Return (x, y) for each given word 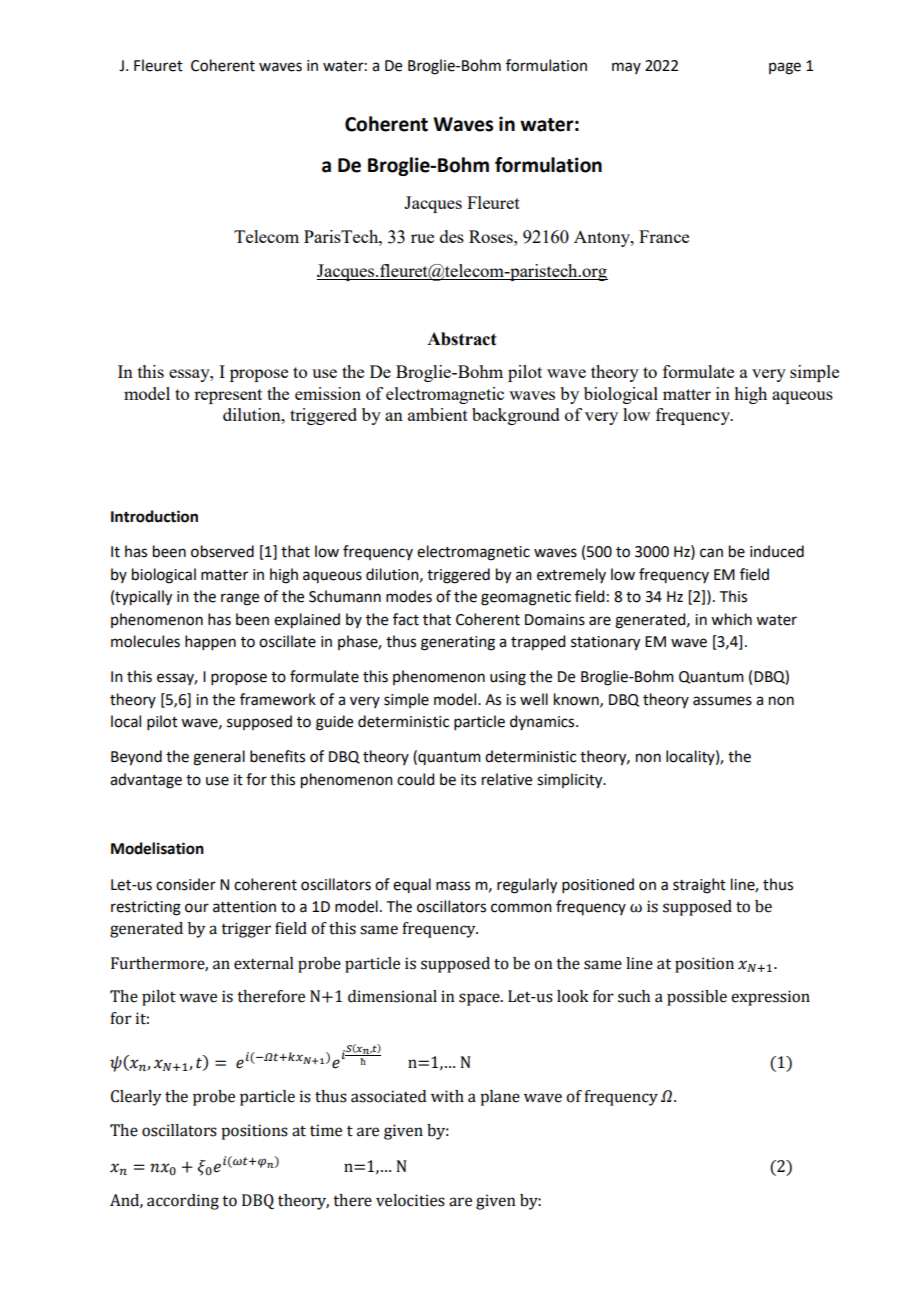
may (626, 68)
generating (458, 643)
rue (422, 238)
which (731, 619)
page (785, 68)
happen (210, 642)
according (183, 1202)
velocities (410, 1200)
